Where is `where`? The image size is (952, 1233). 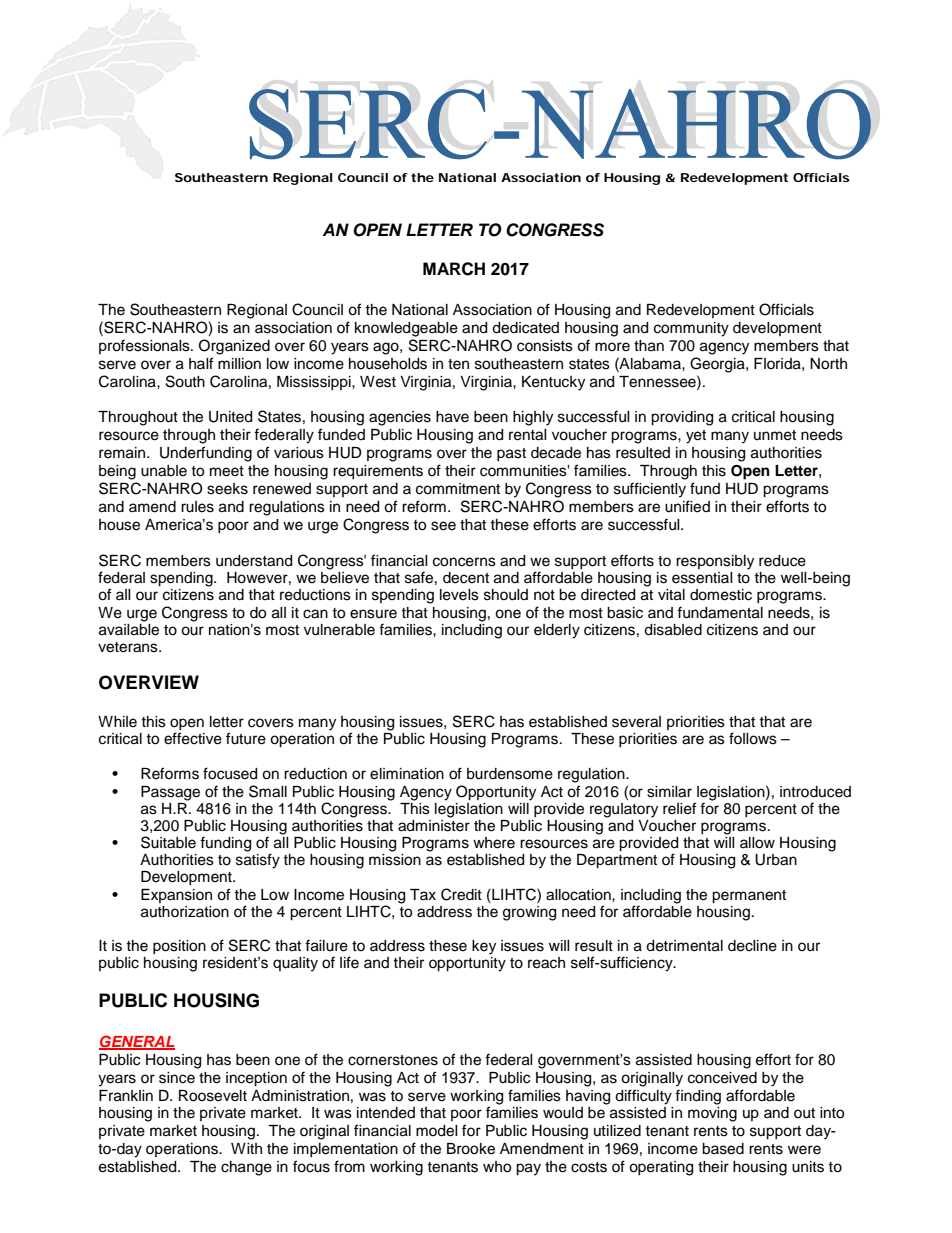 where is located at coordinates (494, 843).
